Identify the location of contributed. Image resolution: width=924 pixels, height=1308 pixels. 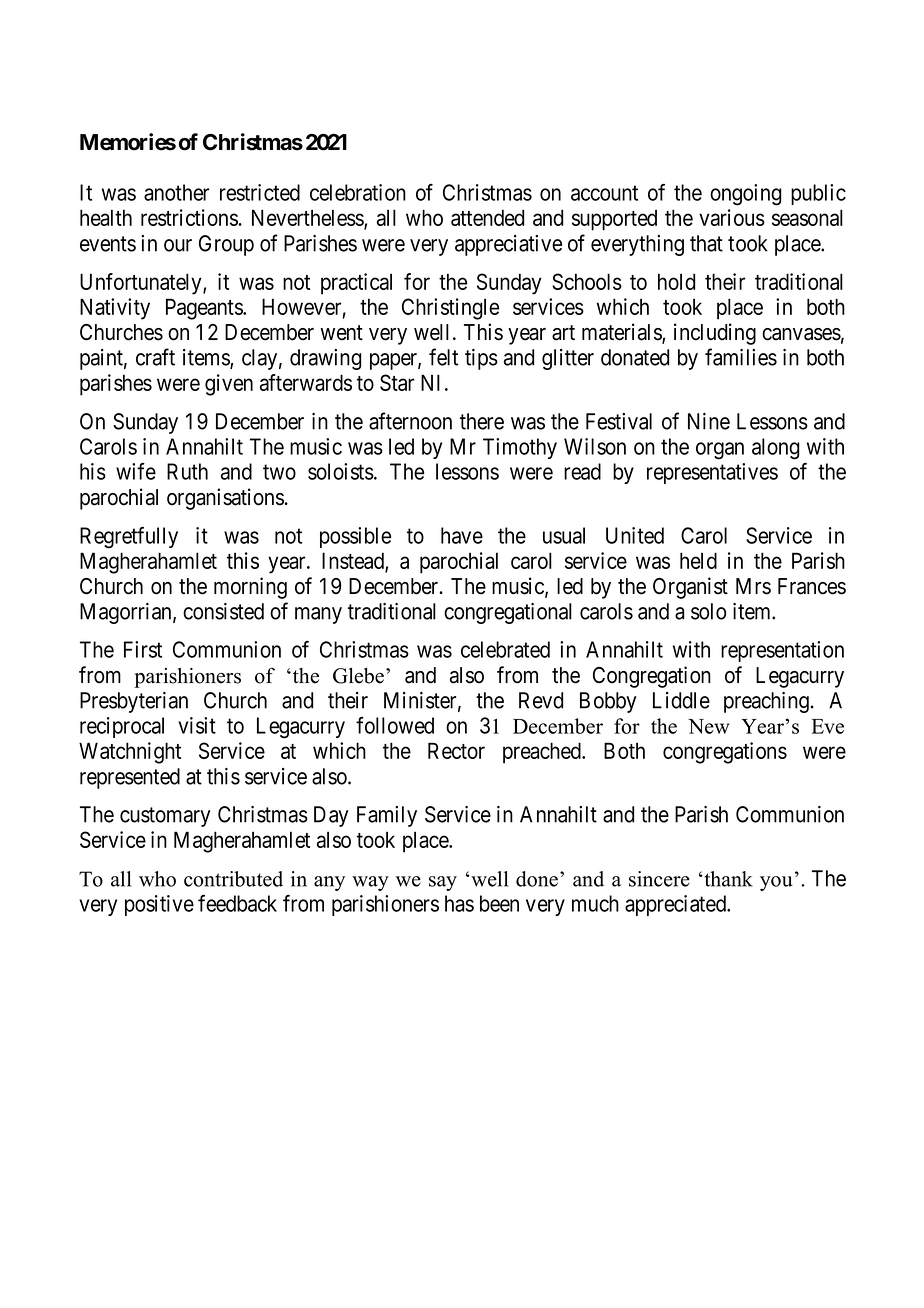
(233, 879).
